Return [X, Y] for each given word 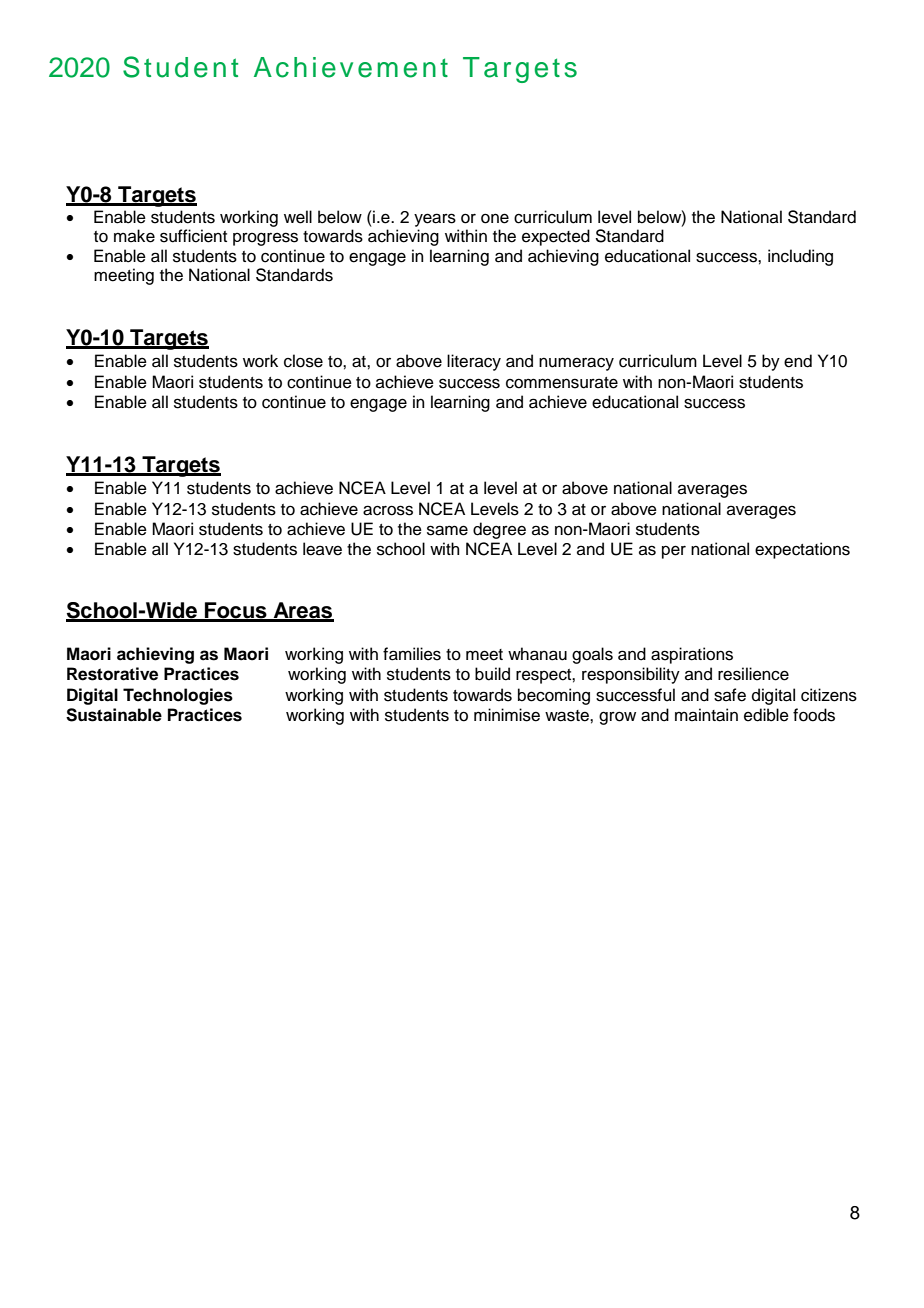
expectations [802, 550]
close [303, 361]
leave [322, 549]
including [800, 257]
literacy [474, 362]
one [495, 218]
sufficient [193, 236]
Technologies [178, 696]
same [447, 530]
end [798, 361]
